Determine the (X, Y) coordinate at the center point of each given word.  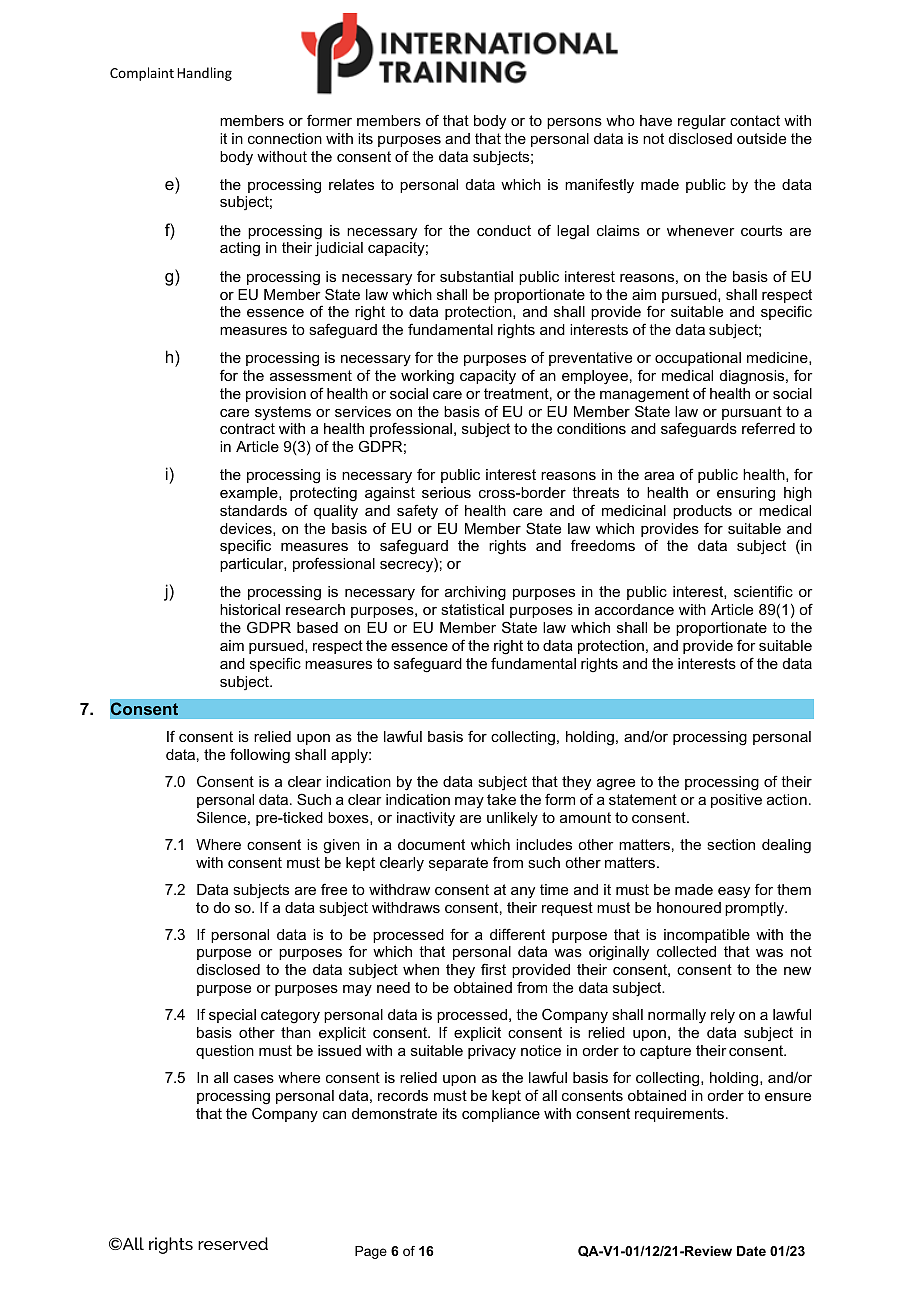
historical (250, 609)
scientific (763, 591)
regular (702, 122)
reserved (233, 1243)
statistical (472, 609)
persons (574, 123)
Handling (204, 74)
